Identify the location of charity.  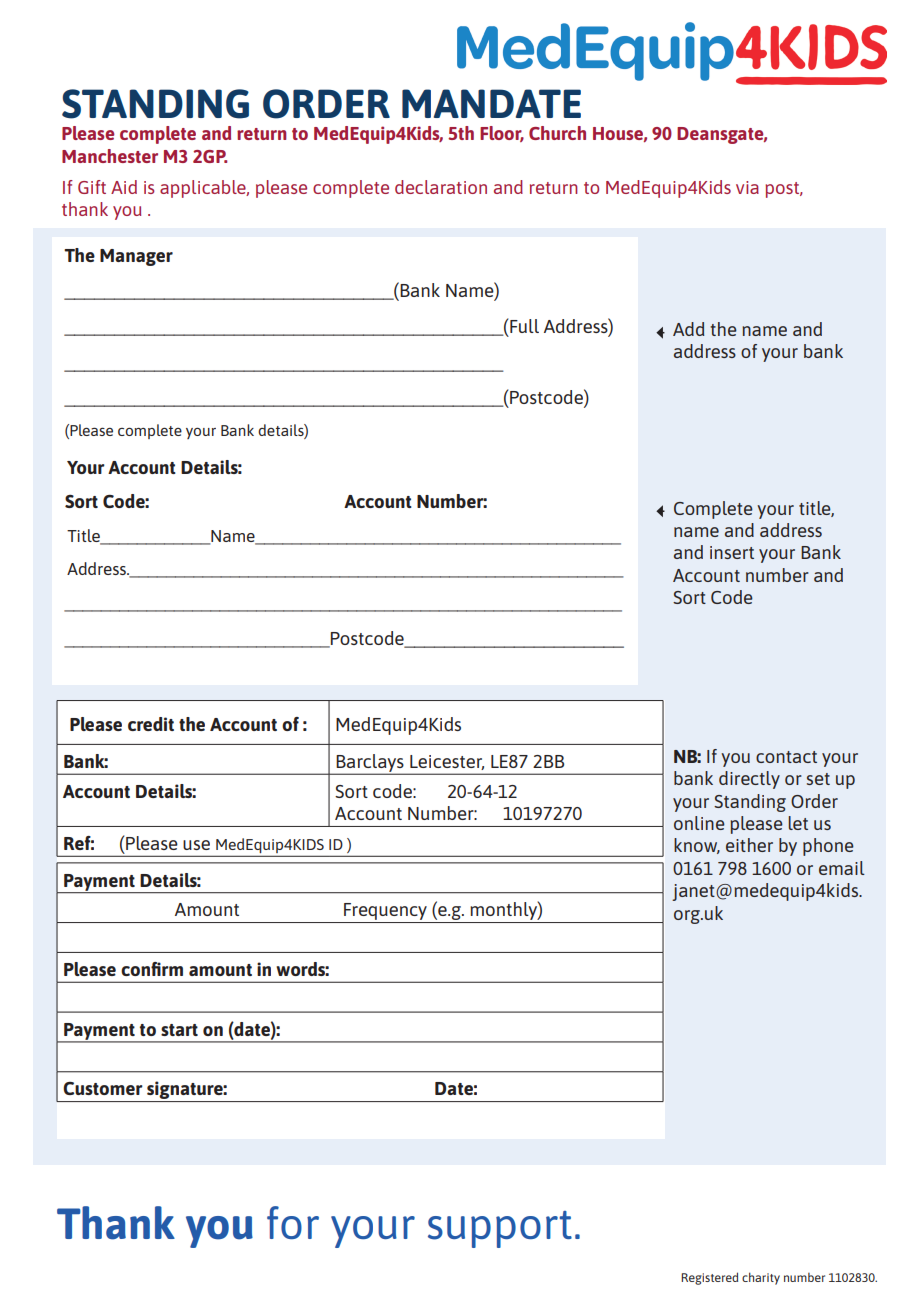
(761, 1278).
